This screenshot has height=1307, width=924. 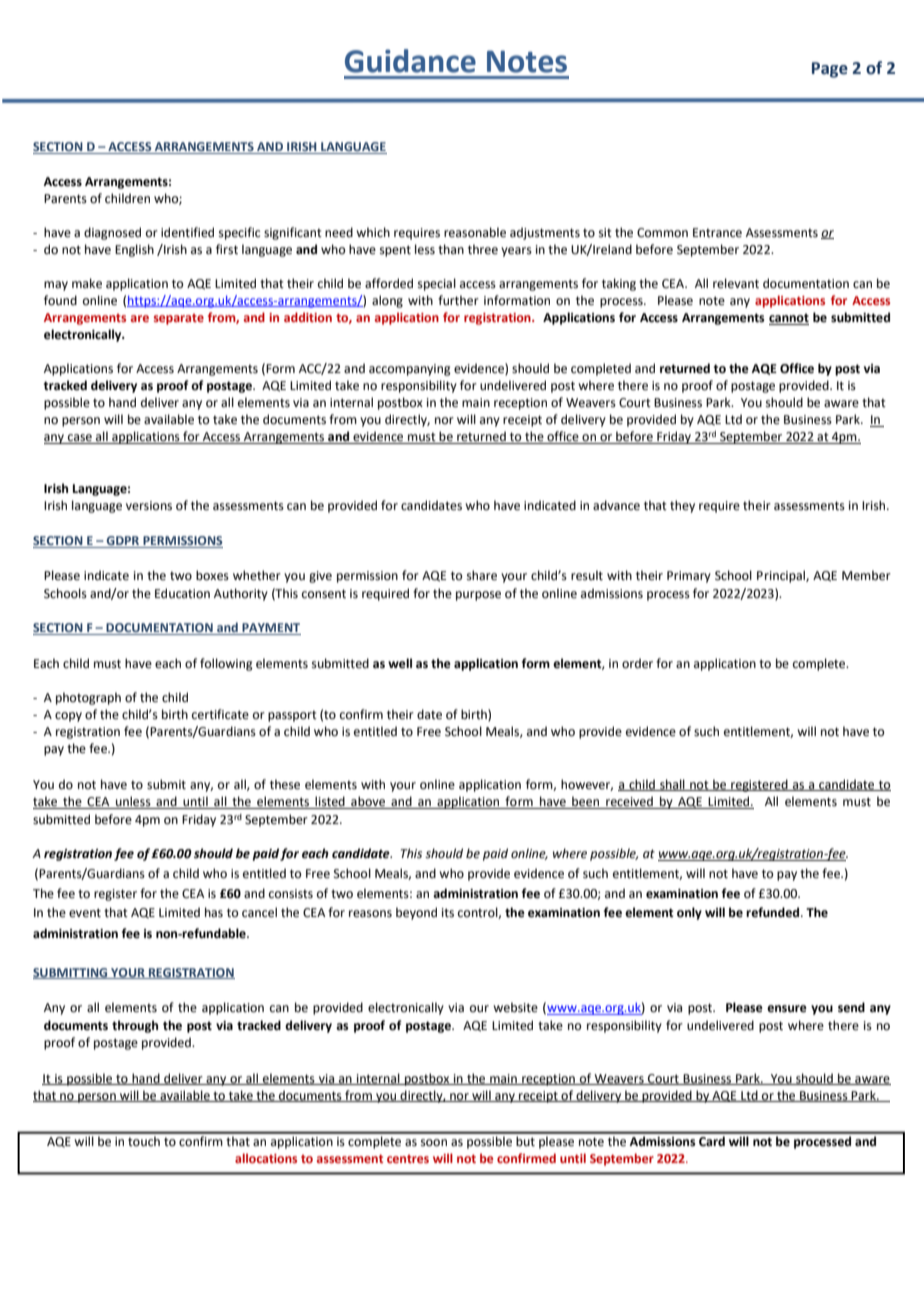 I want to click on Guidance, so click(x=410, y=61).
